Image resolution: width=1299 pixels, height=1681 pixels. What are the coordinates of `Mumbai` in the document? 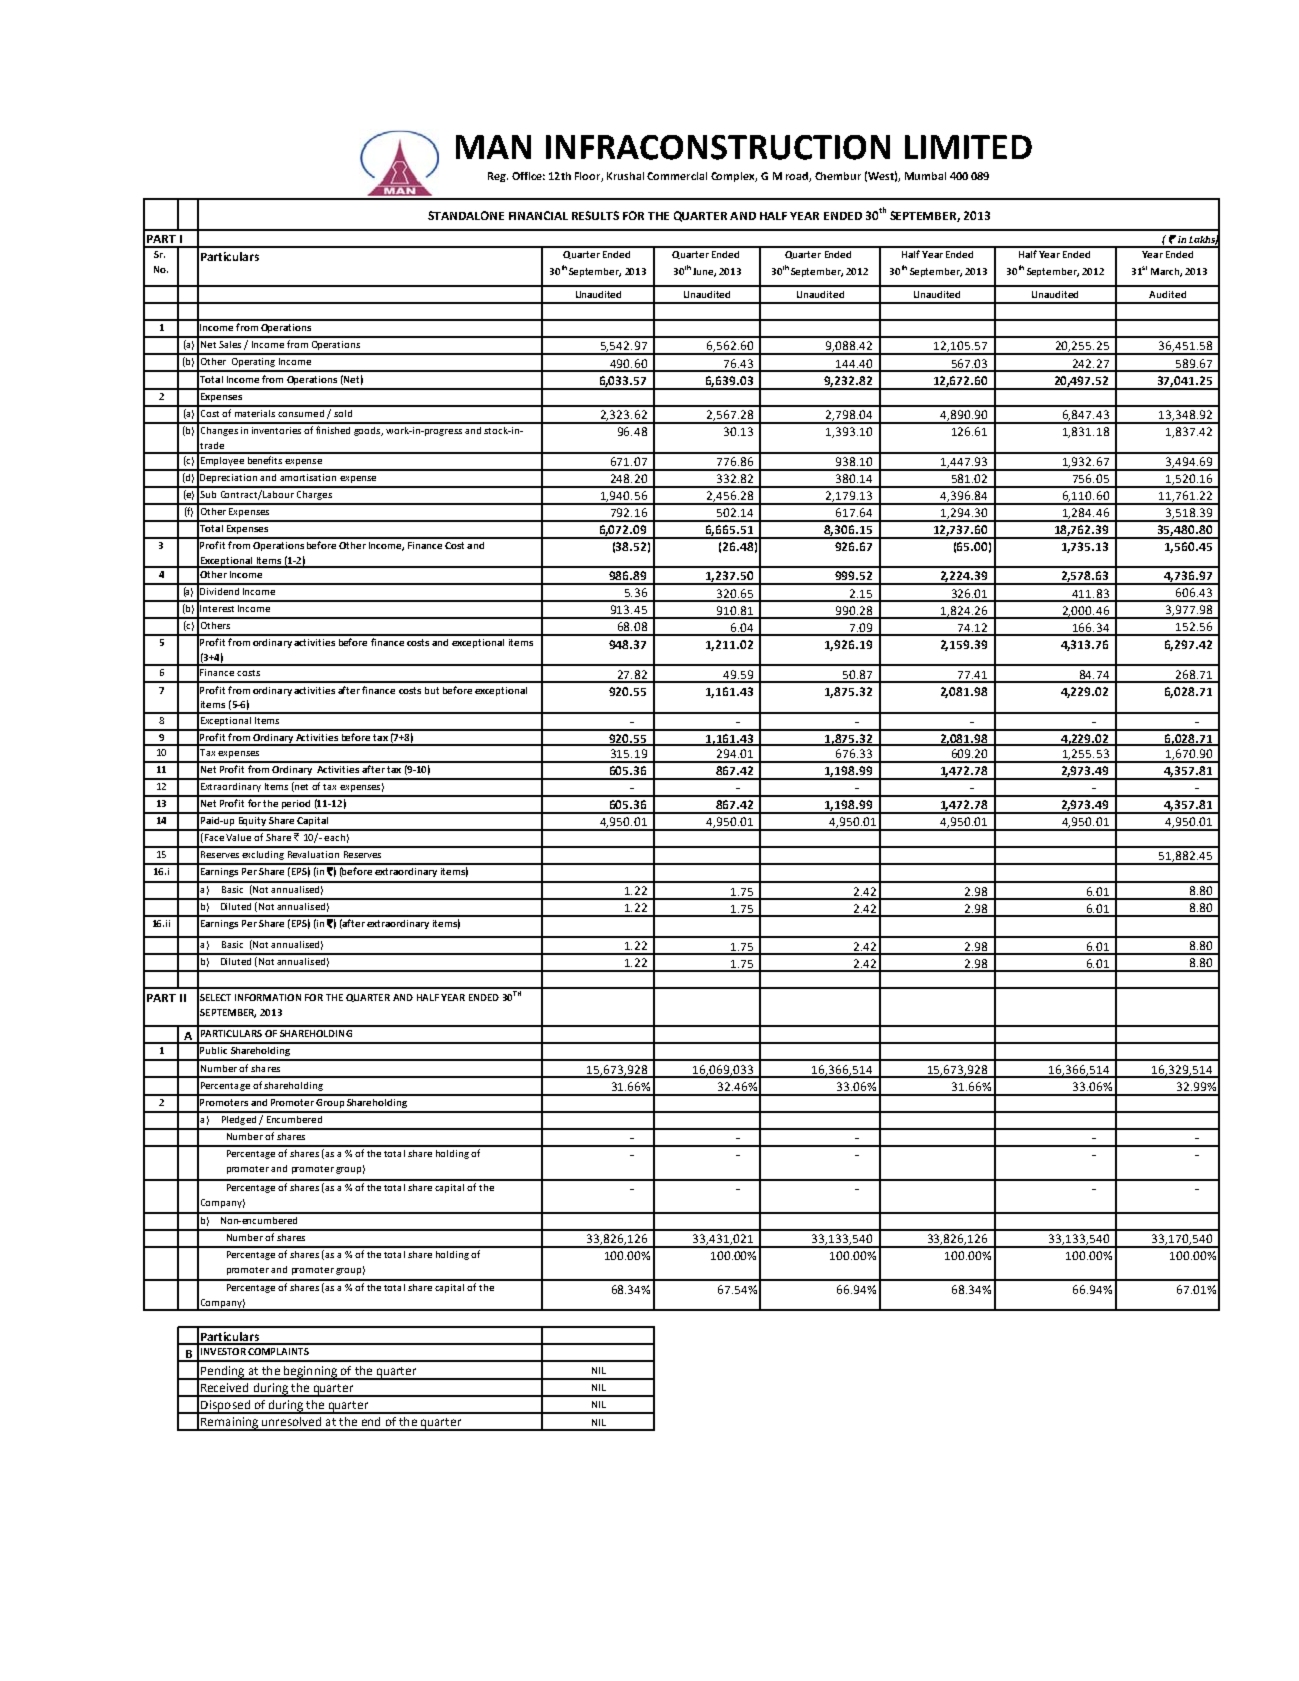 It's located at (925, 176).
